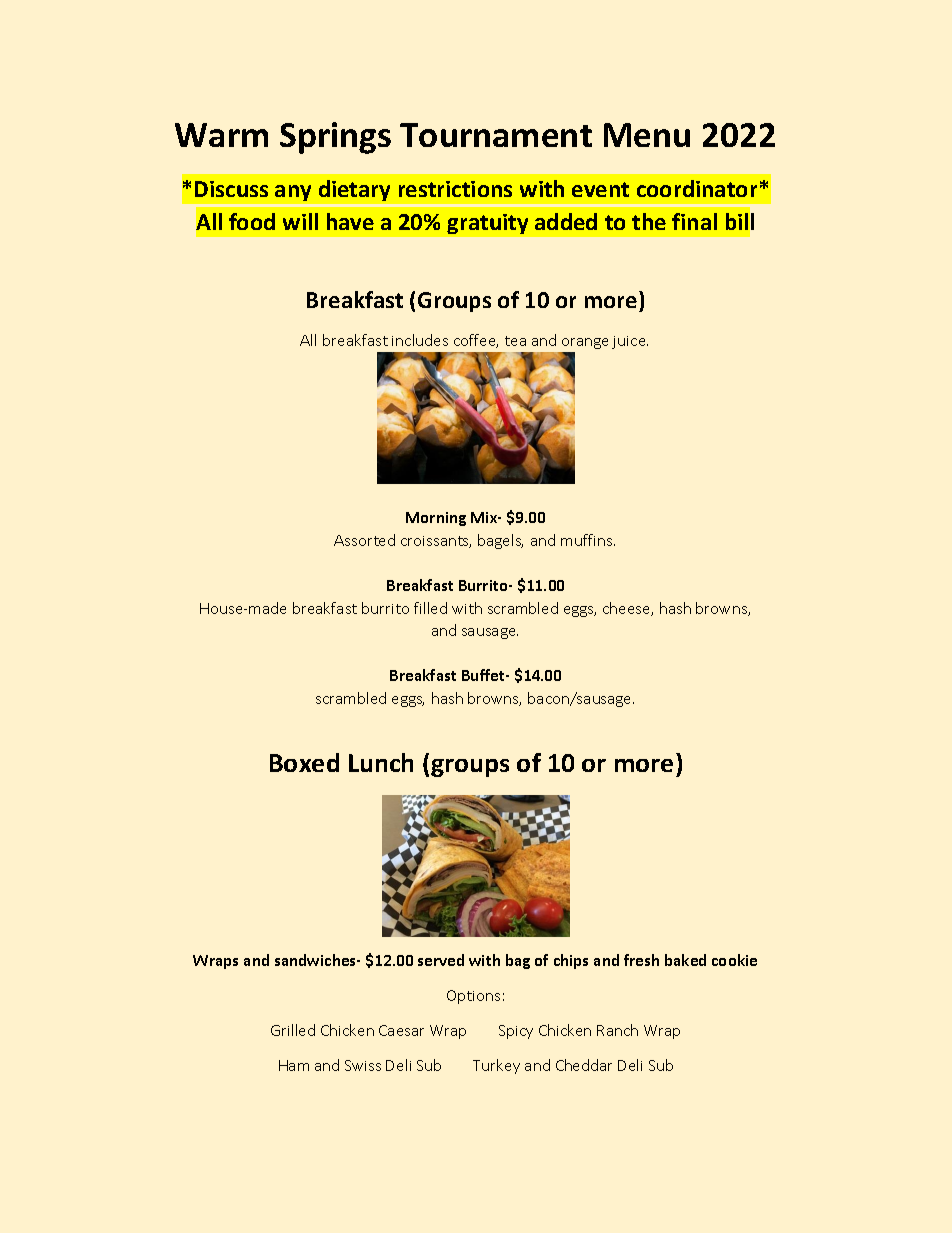 The height and width of the image is (1233, 952). Describe the element at coordinates (496, 135) in the image. I see `Tournament` at that location.
